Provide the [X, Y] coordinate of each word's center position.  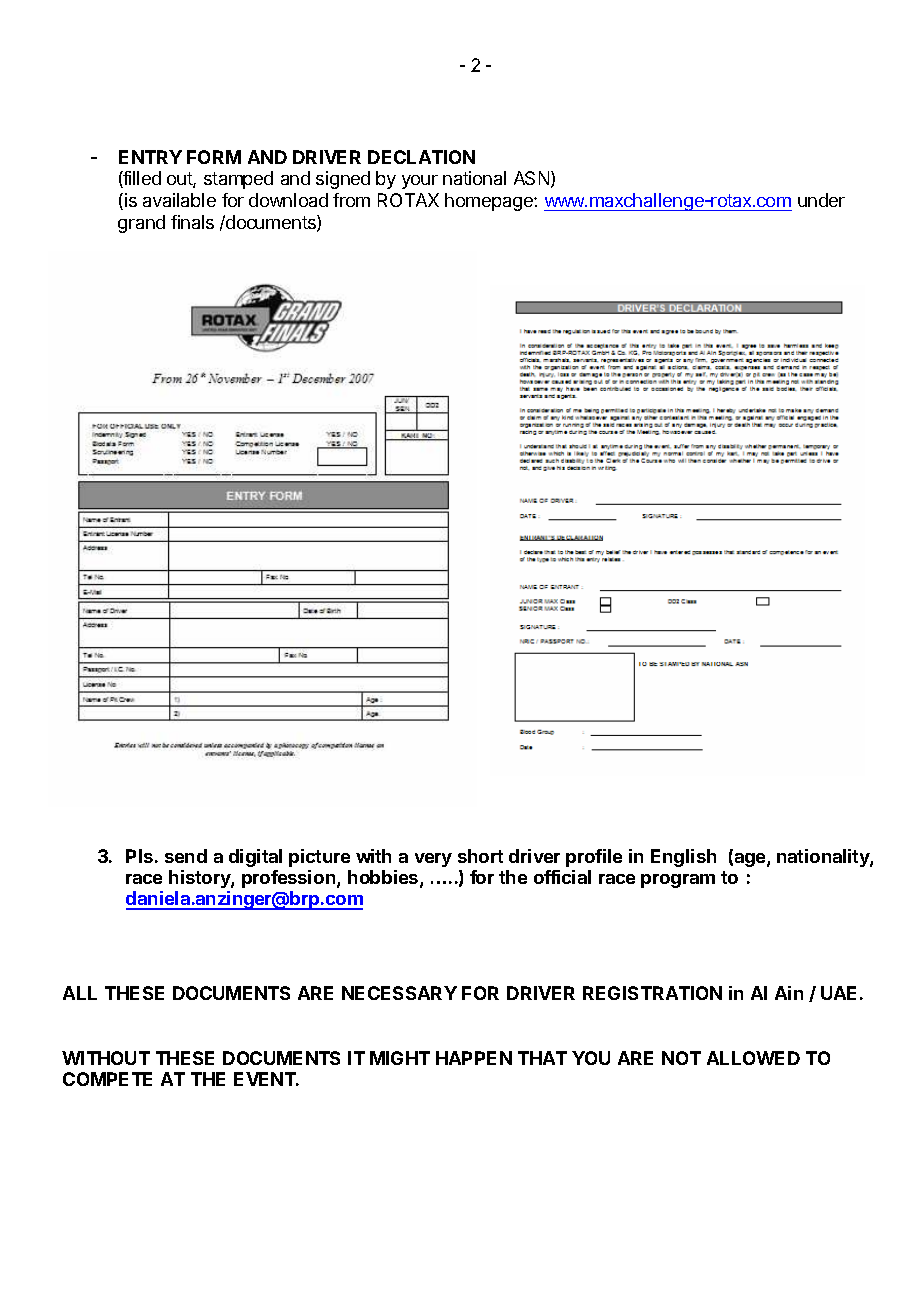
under [821, 200]
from [351, 200]
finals [192, 222]
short [480, 856]
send [186, 856]
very [433, 860]
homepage [490, 202]
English [683, 858]
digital [255, 858]
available [179, 200]
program [678, 881]
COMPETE [107, 1079]
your [420, 182]
